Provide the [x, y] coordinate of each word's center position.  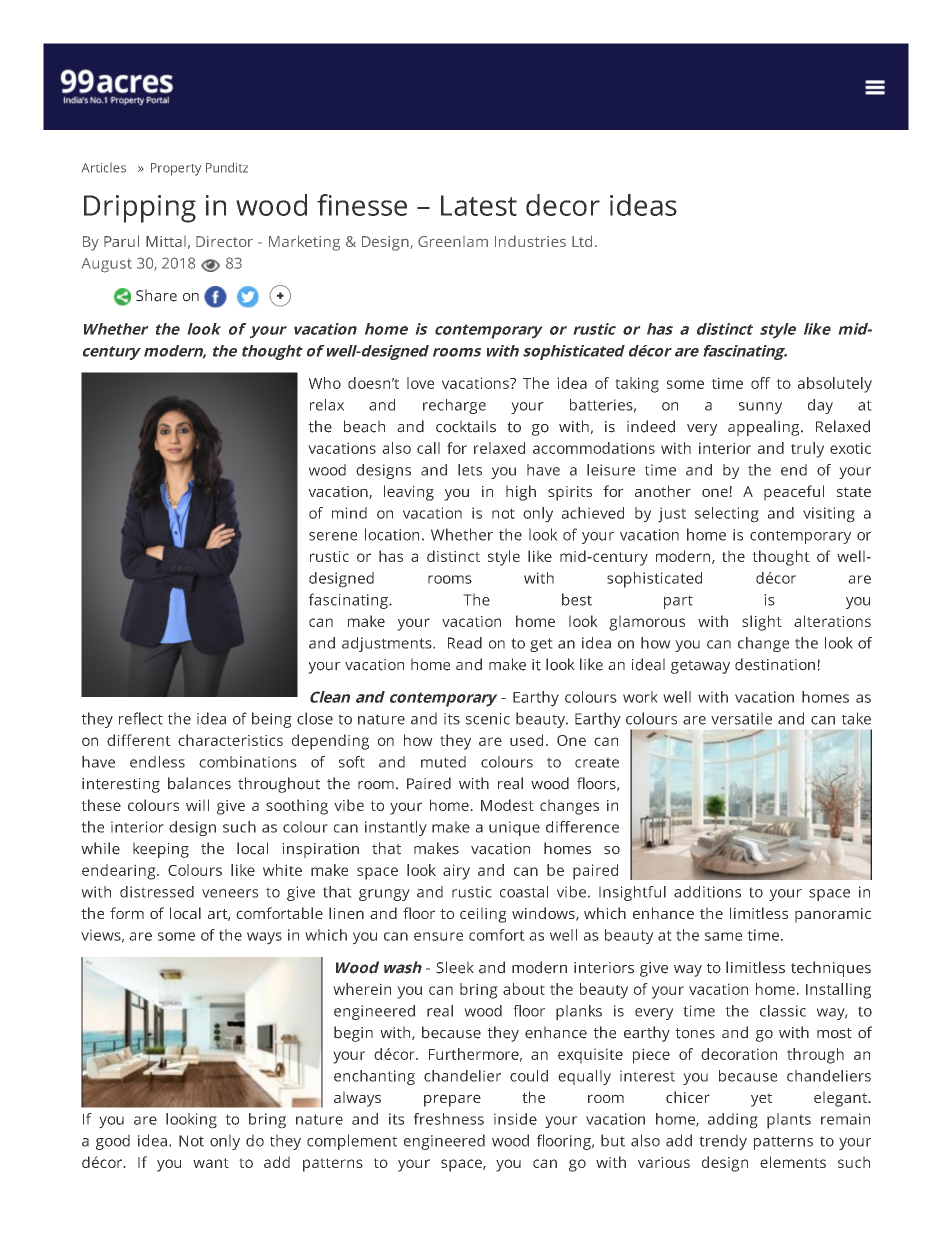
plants [789, 1121]
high [521, 493]
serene [333, 536]
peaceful [794, 493]
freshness [448, 1119]
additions [707, 892]
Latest [479, 205]
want [211, 1163]
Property [176, 169]
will [197, 805]
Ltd [582, 241]
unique [514, 828]
